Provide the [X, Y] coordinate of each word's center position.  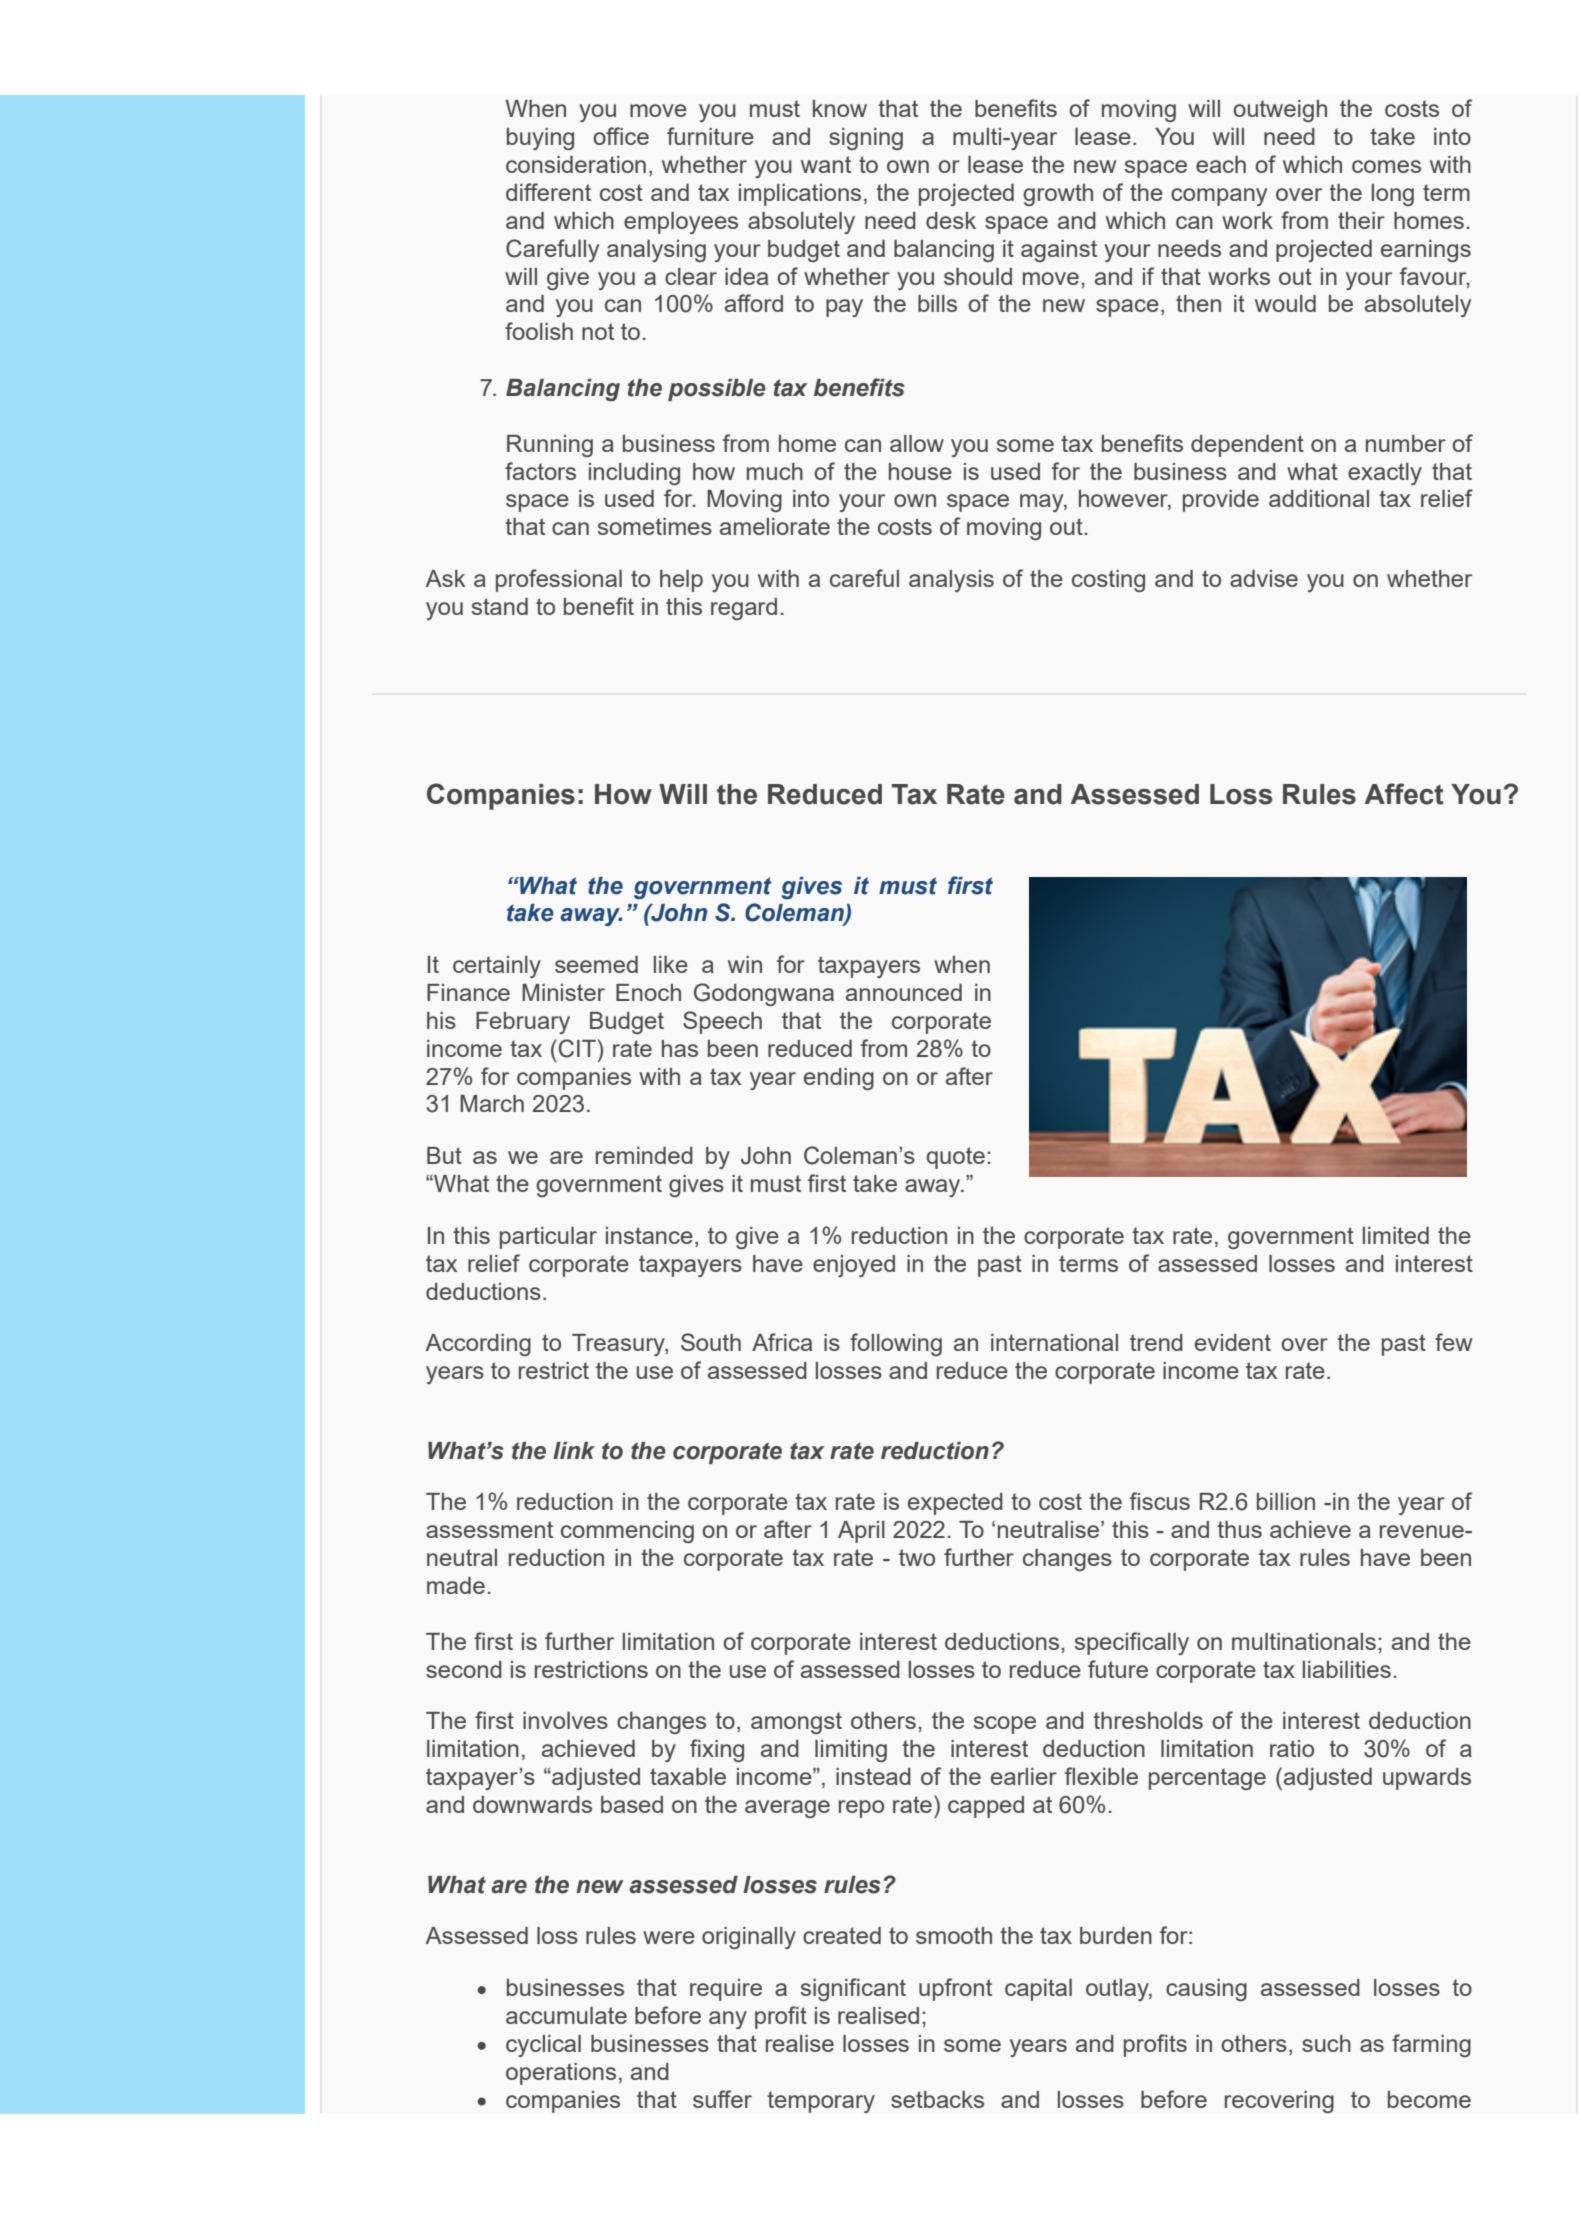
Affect [1404, 794]
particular [548, 1238]
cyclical [543, 2046]
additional [1319, 498]
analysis [951, 581]
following [896, 1344]
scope [1005, 1725]
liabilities [1347, 1669]
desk [951, 220]
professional [559, 580]
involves [565, 1720]
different [548, 192]
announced [904, 992]
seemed [596, 964]
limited [1396, 1235]
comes [1386, 166]
